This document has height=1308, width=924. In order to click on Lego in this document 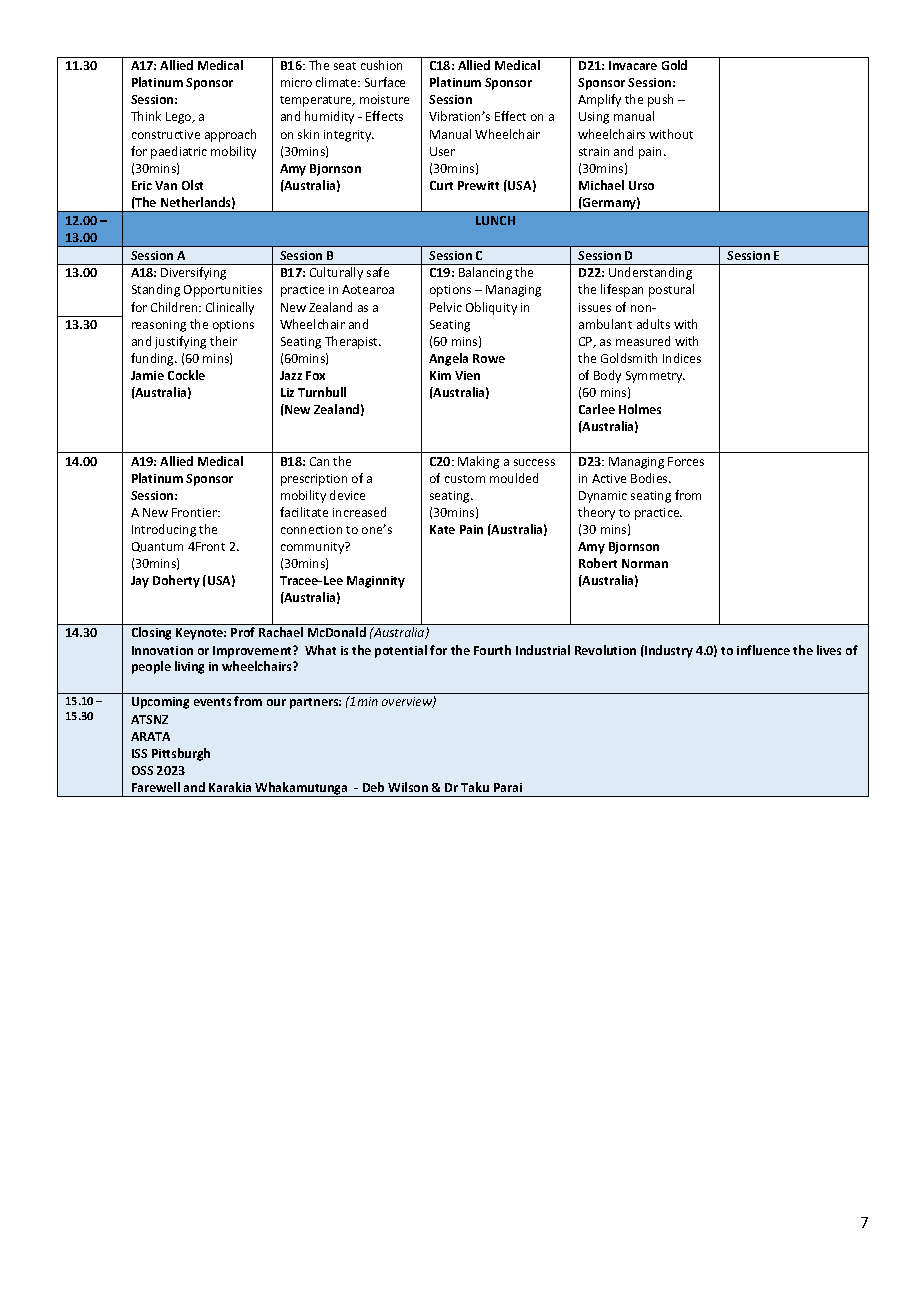, I will do `click(180, 118)`.
